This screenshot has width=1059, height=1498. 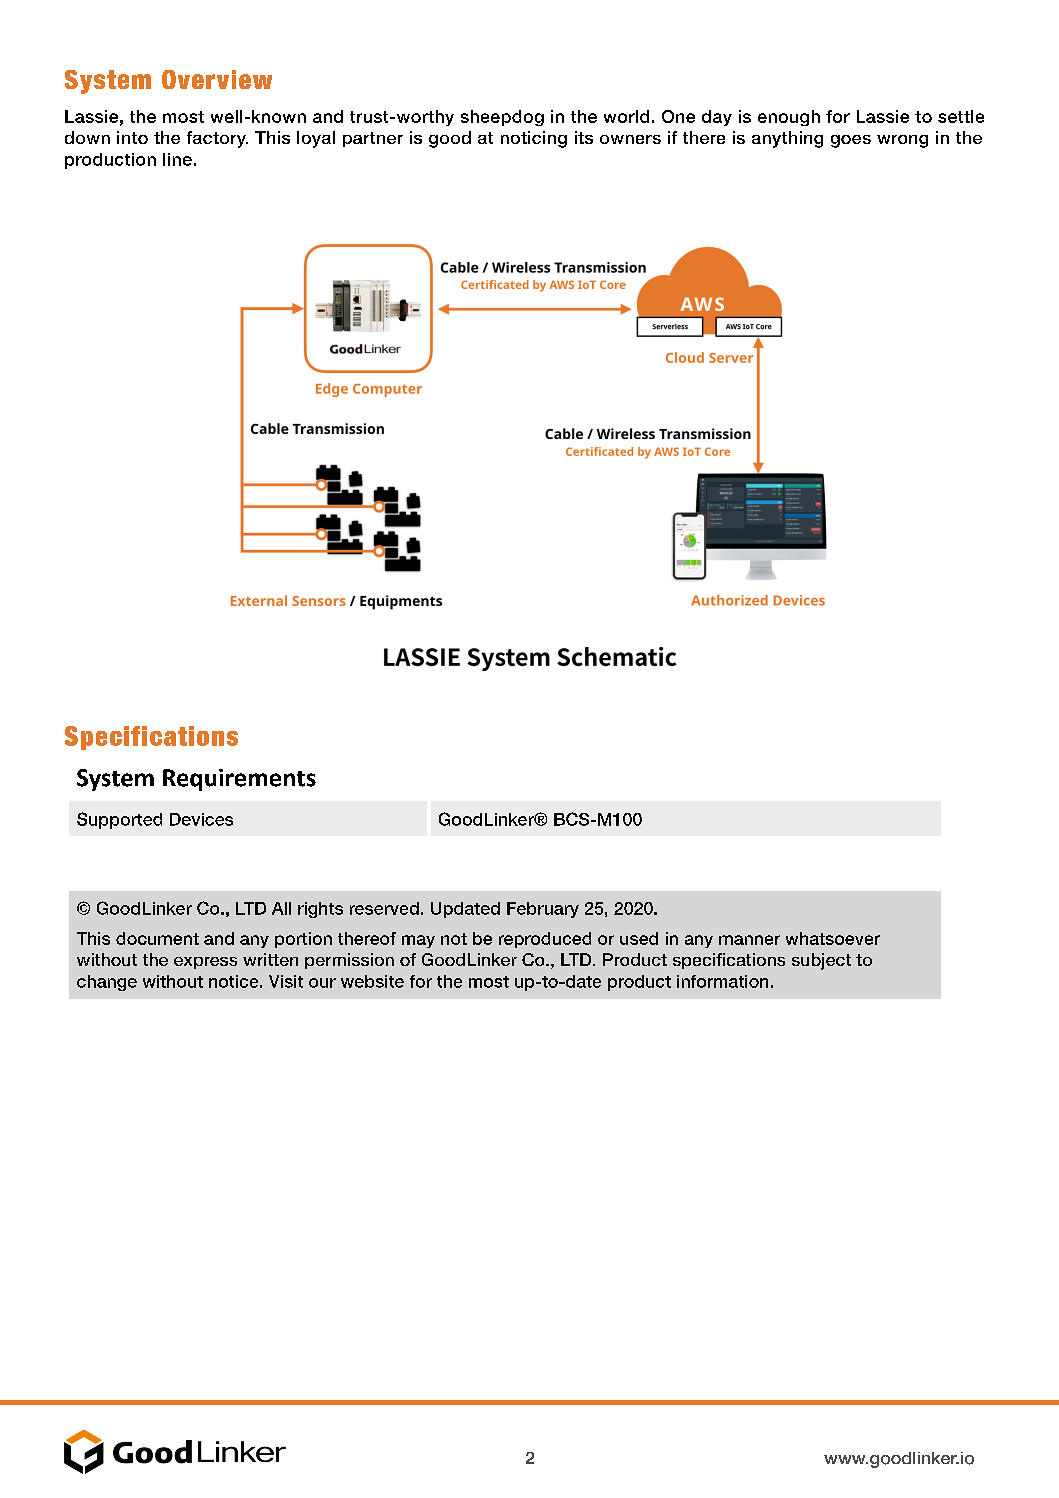 What do you see at coordinates (833, 938) in the screenshot?
I see `whatsoever` at bounding box center [833, 938].
